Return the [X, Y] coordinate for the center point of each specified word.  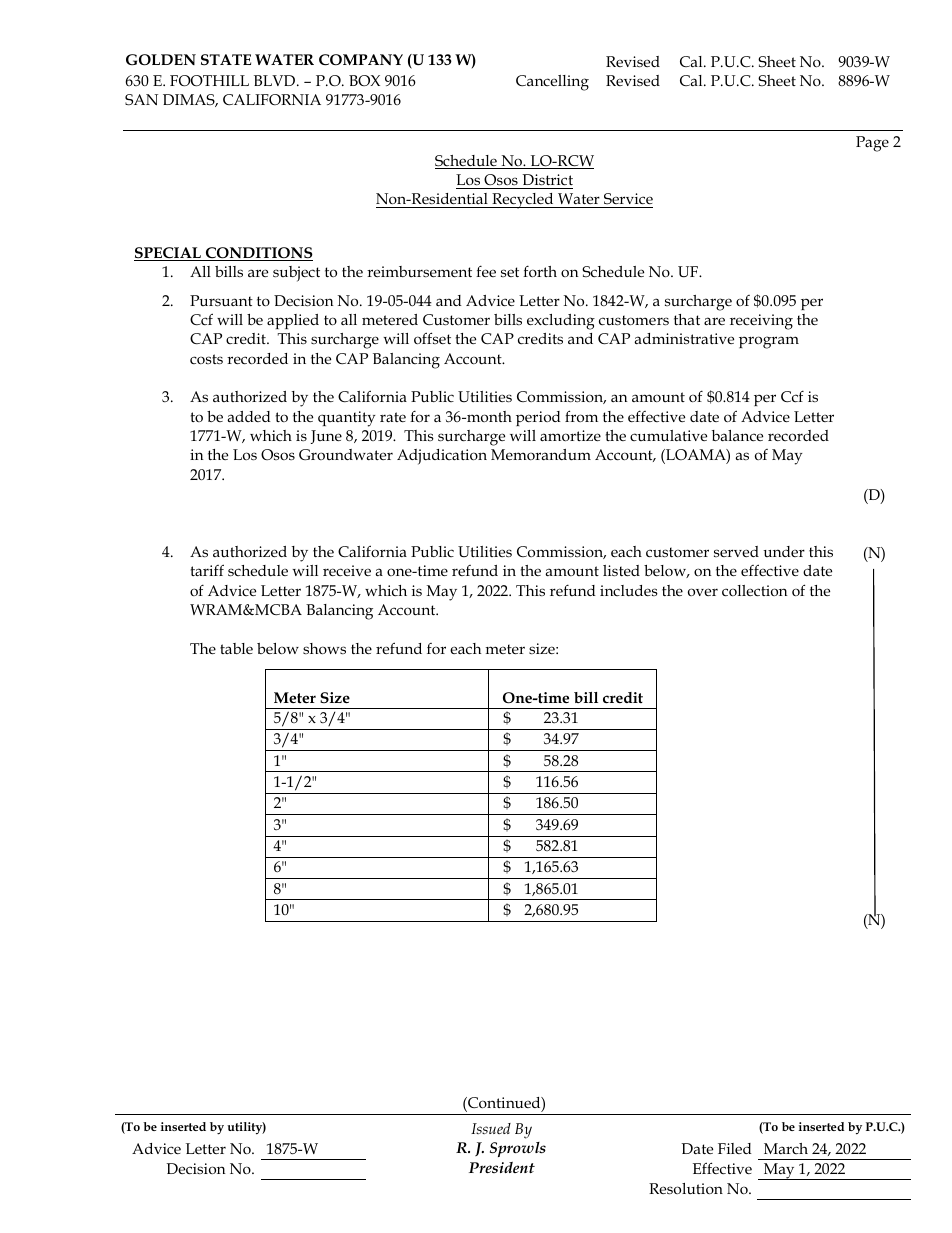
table [236, 648]
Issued [491, 1128]
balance [737, 435]
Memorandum [541, 455]
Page [872, 144]
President [502, 1167]
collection [754, 590]
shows [324, 648]
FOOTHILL [209, 81]
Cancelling [552, 83]
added [249, 416]
